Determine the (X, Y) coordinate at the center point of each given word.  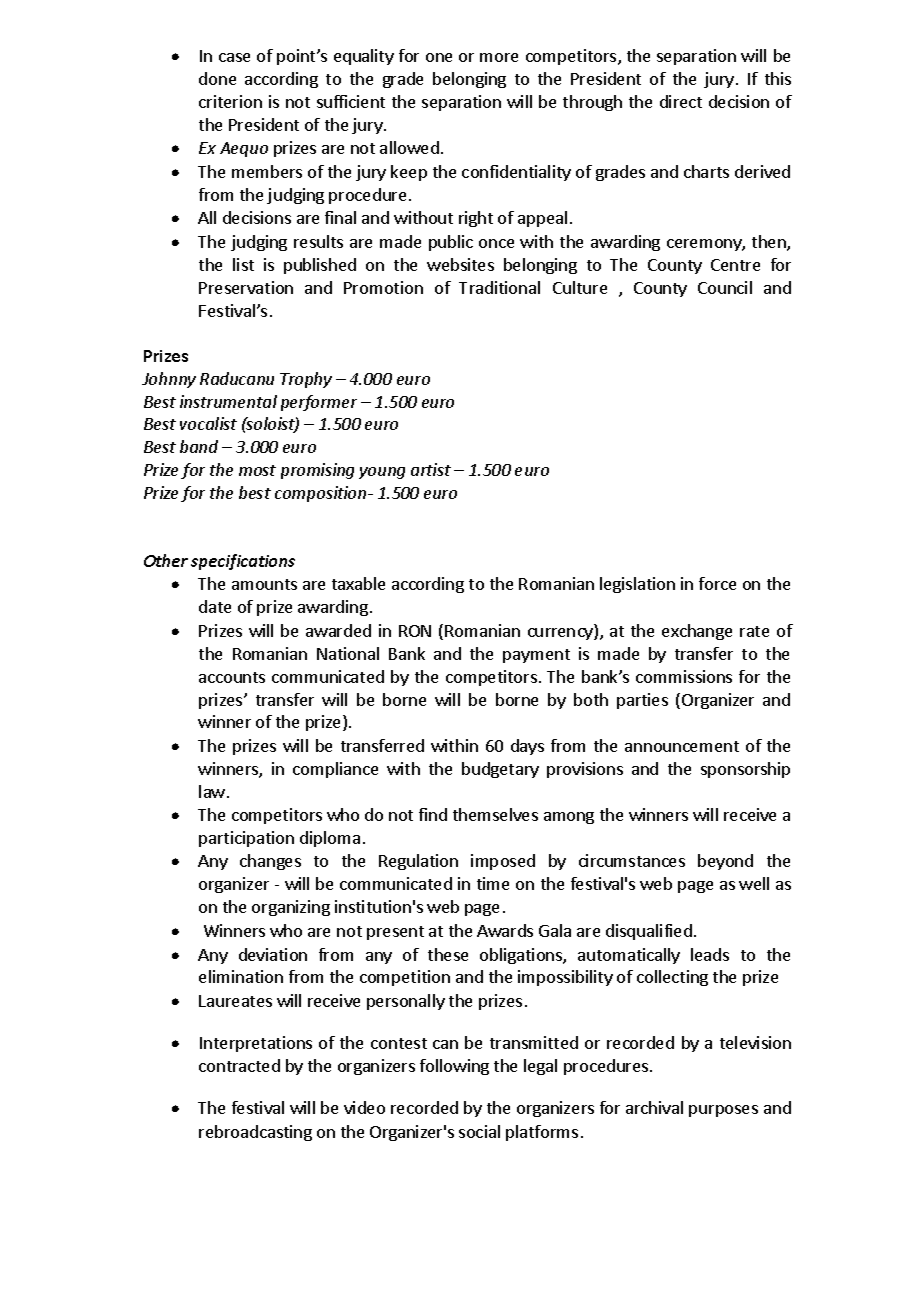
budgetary (500, 770)
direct (681, 101)
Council (725, 287)
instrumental (228, 401)
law (212, 791)
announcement (682, 746)
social (479, 1131)
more (499, 57)
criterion (230, 101)
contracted (239, 1065)
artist (431, 469)
